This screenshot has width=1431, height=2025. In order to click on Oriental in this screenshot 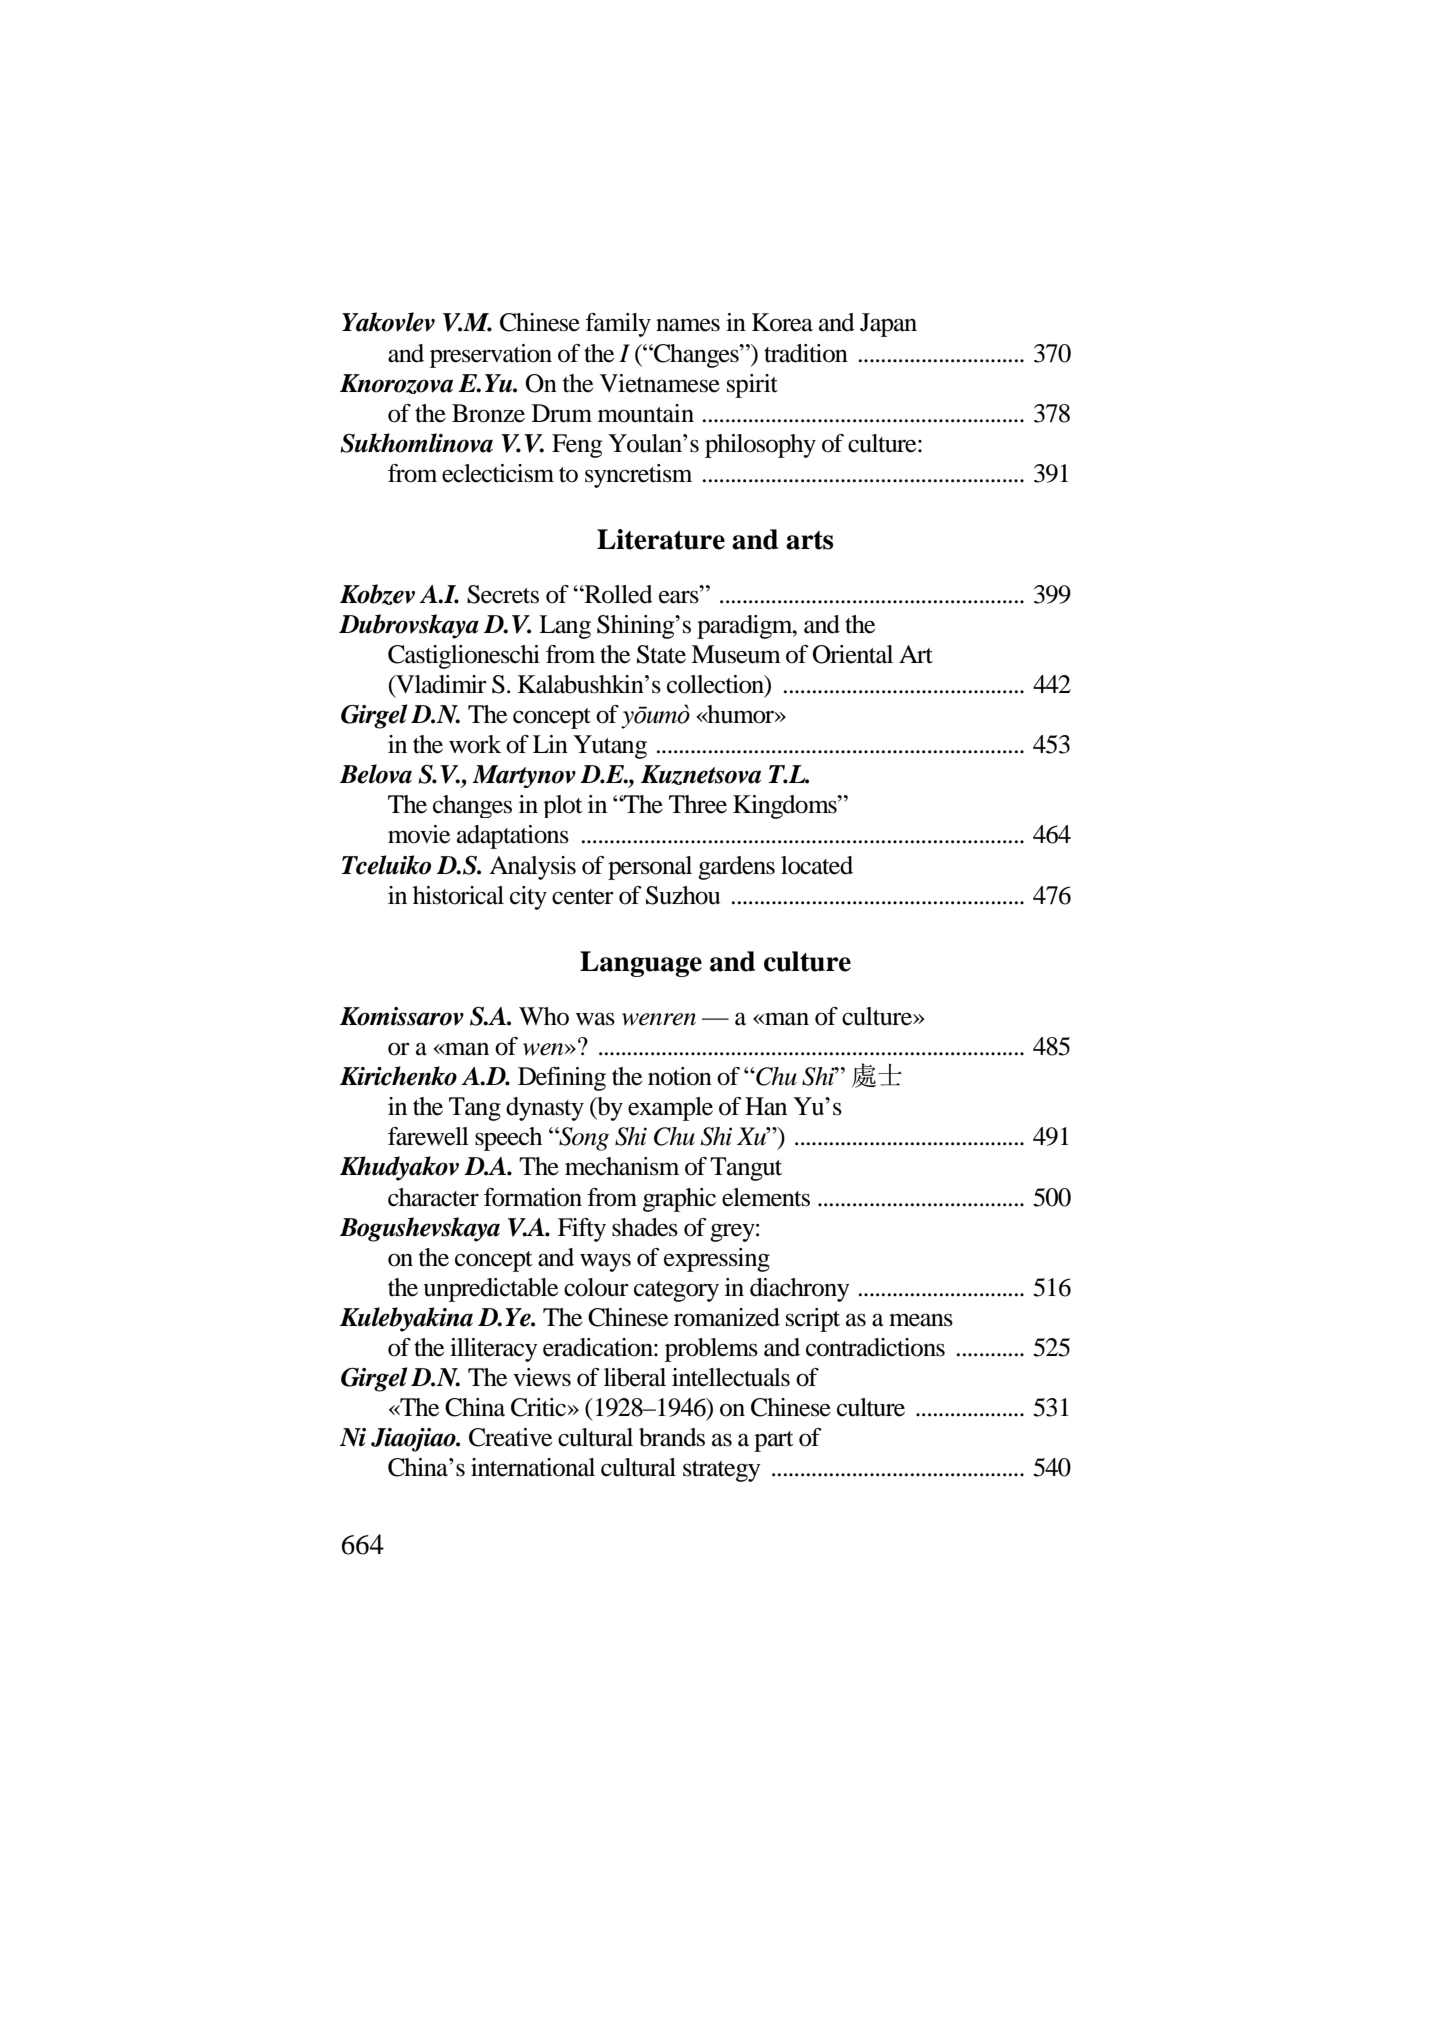, I will do `click(852, 654)`.
